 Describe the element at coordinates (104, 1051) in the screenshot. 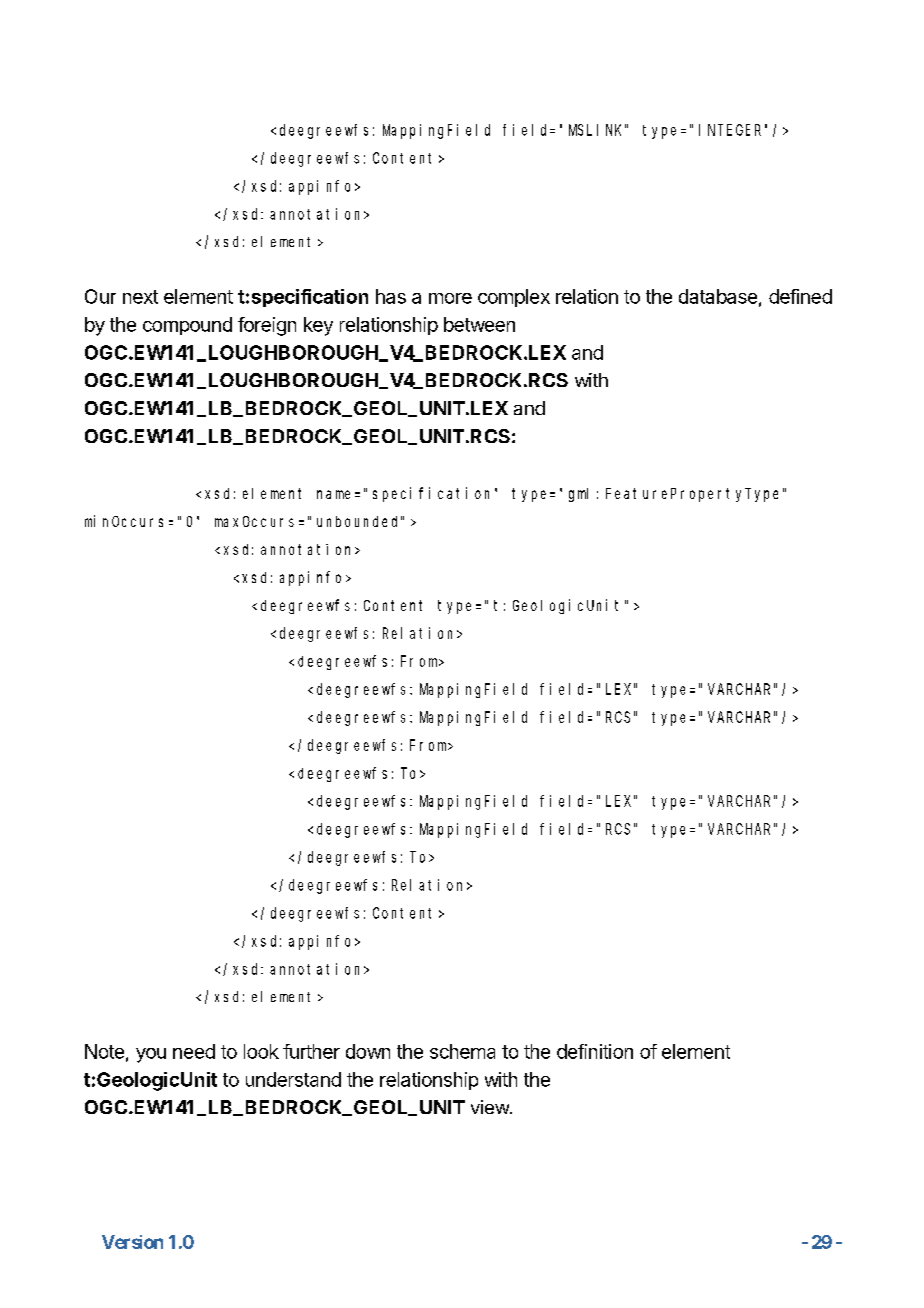

I see `Note` at that location.
